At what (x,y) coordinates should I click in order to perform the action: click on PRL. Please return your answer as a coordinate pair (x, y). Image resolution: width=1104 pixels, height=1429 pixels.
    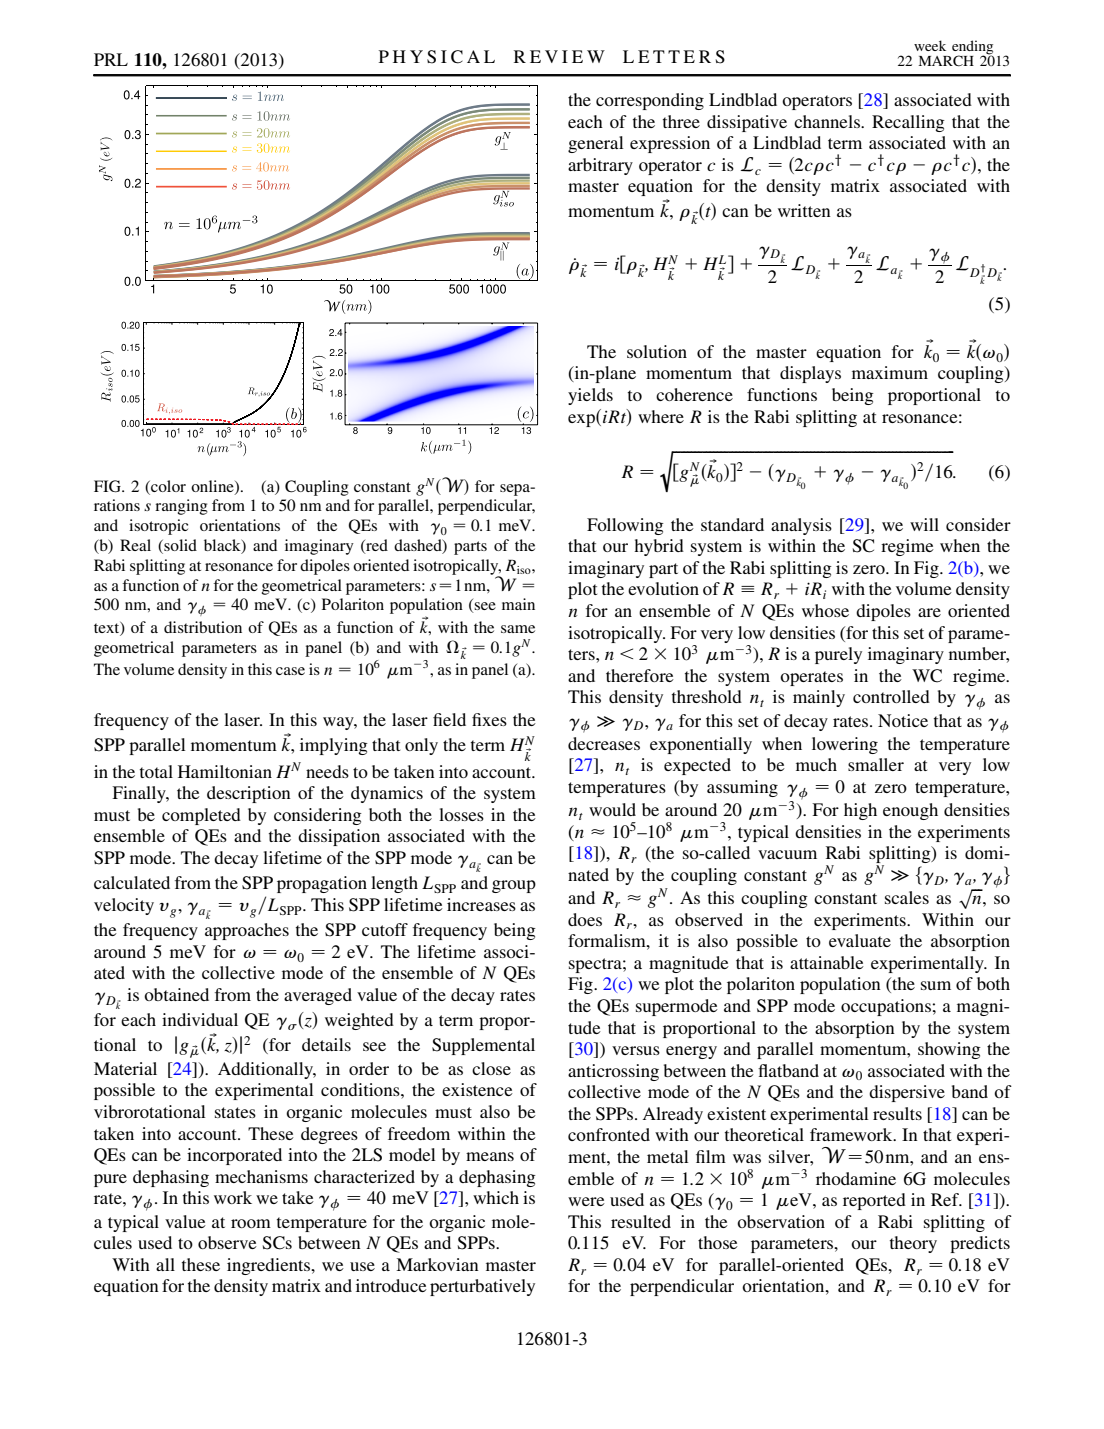
    Looking at the image, I should click on (111, 59).
